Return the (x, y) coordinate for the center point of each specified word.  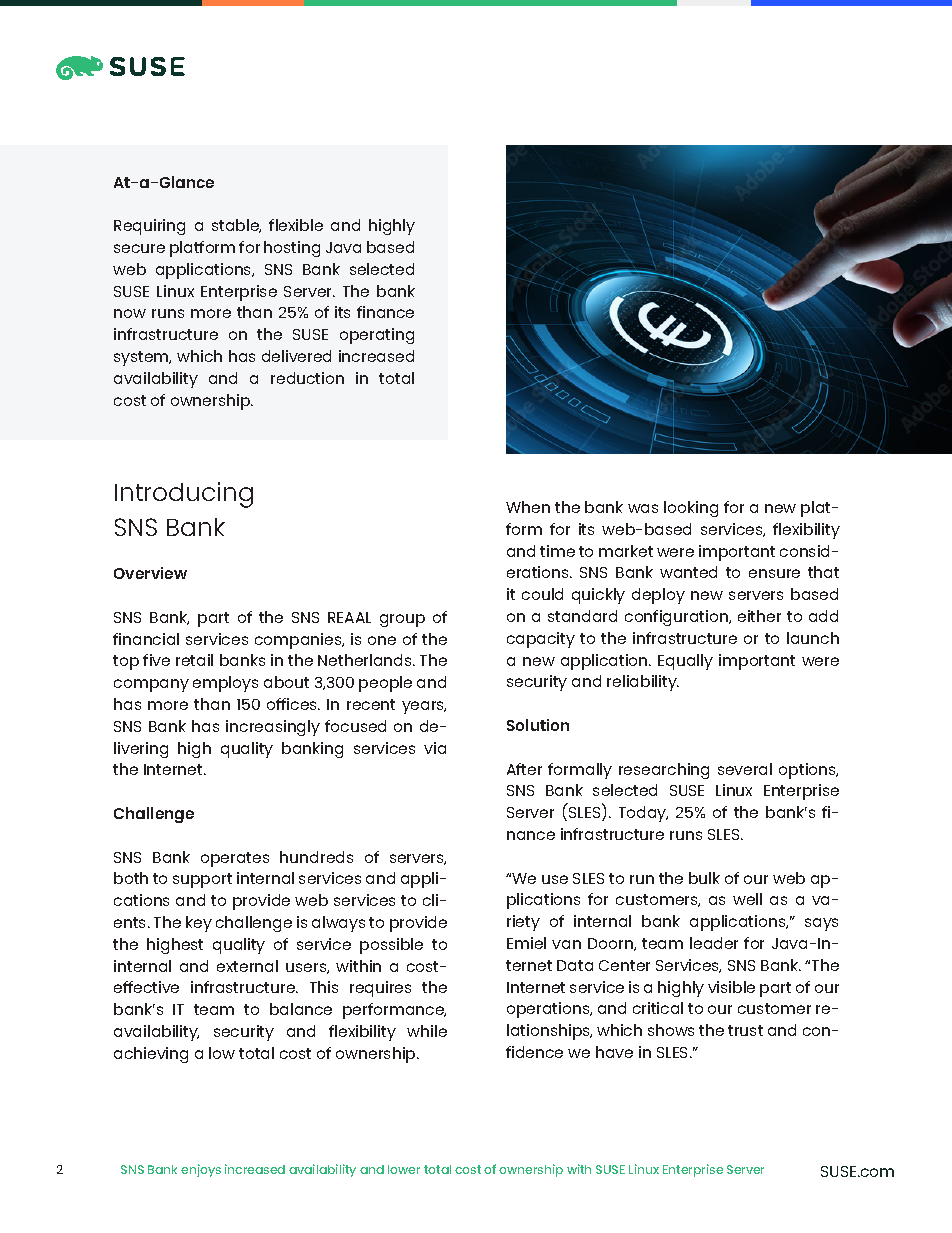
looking (691, 509)
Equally (685, 662)
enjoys (201, 1170)
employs (225, 684)
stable (236, 226)
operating (377, 336)
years (424, 707)
